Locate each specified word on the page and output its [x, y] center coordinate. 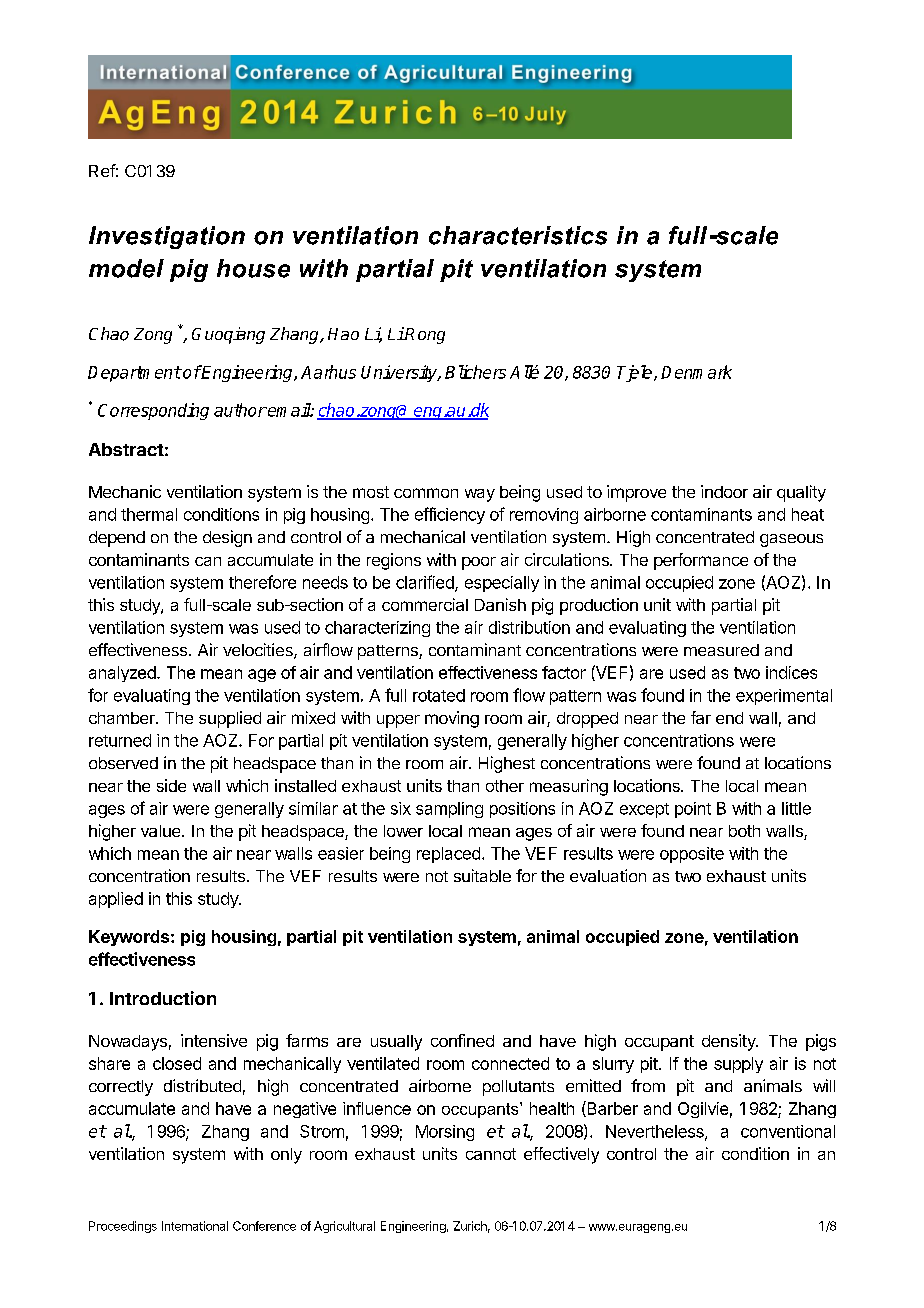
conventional [788, 1131]
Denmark [696, 372]
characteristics [518, 235]
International [195, 1226]
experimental [784, 697]
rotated [439, 695]
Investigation [167, 237]
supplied [230, 719]
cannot [491, 1154]
